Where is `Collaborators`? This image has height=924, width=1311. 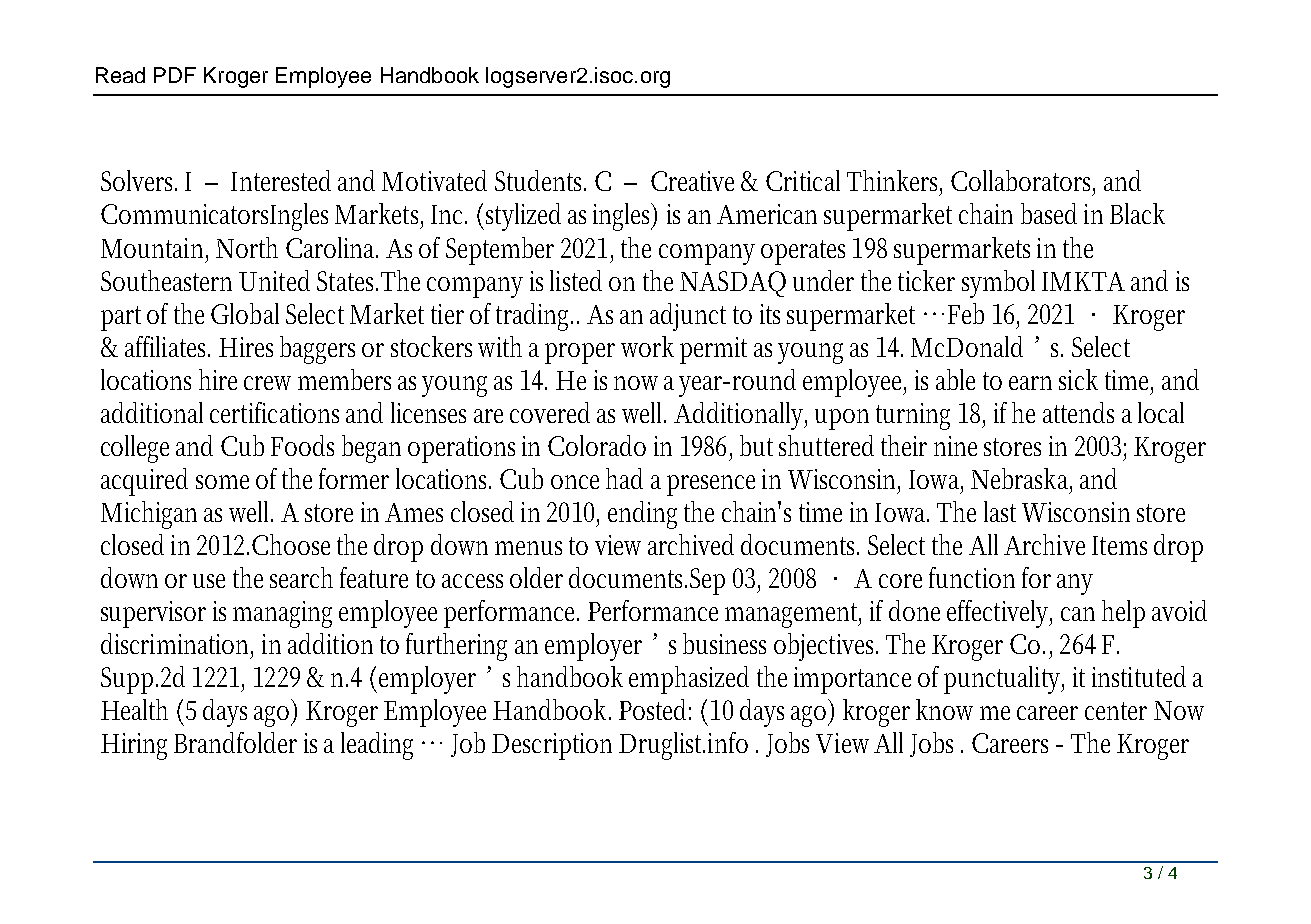
Collaborators is located at coordinates (1023, 182).
